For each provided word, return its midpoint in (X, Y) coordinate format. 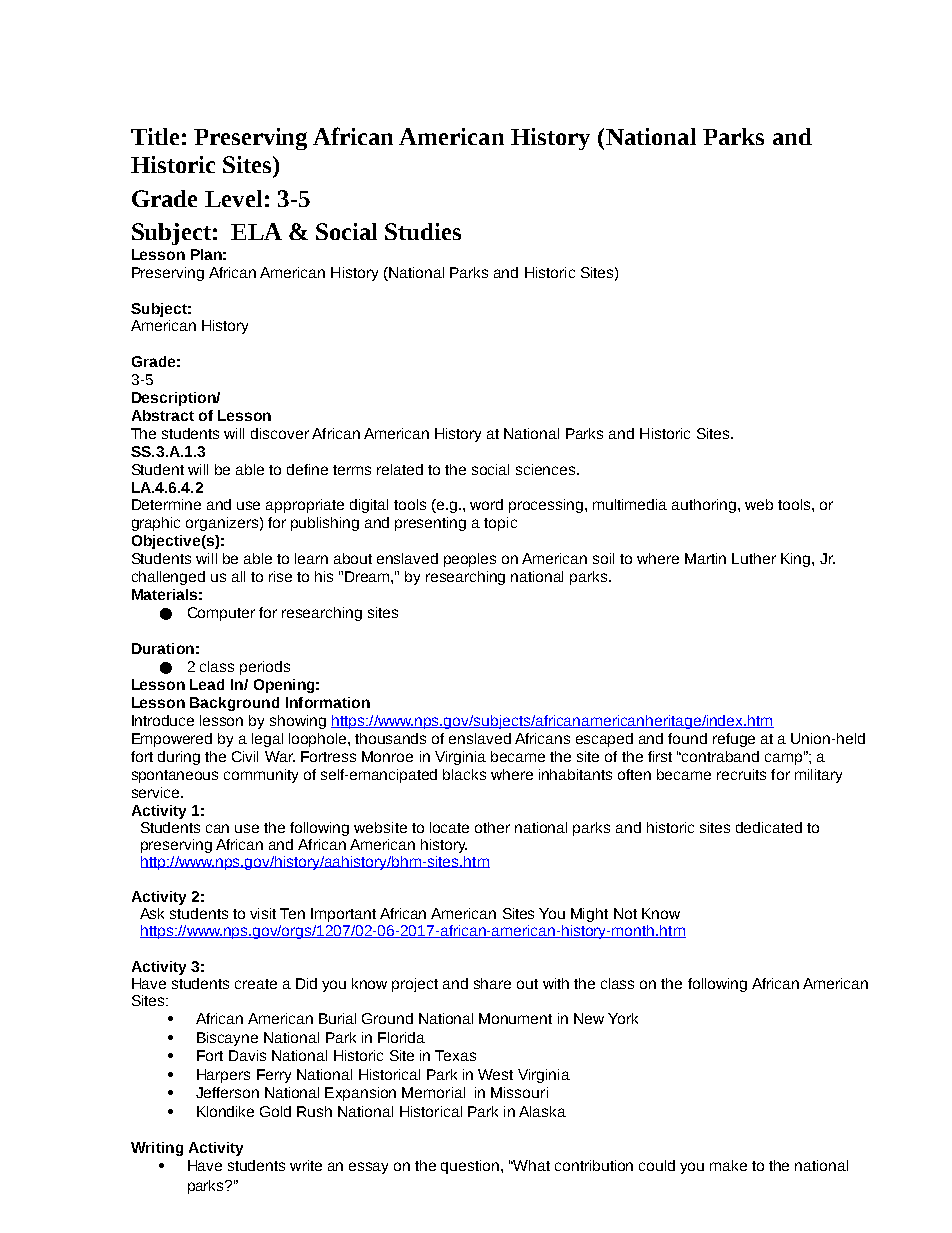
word (486, 504)
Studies (423, 231)
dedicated (769, 827)
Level (233, 198)
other (492, 827)
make (728, 1165)
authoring (704, 506)
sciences (547, 469)
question (471, 1167)
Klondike (225, 1111)
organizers (222, 524)
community (261, 776)
